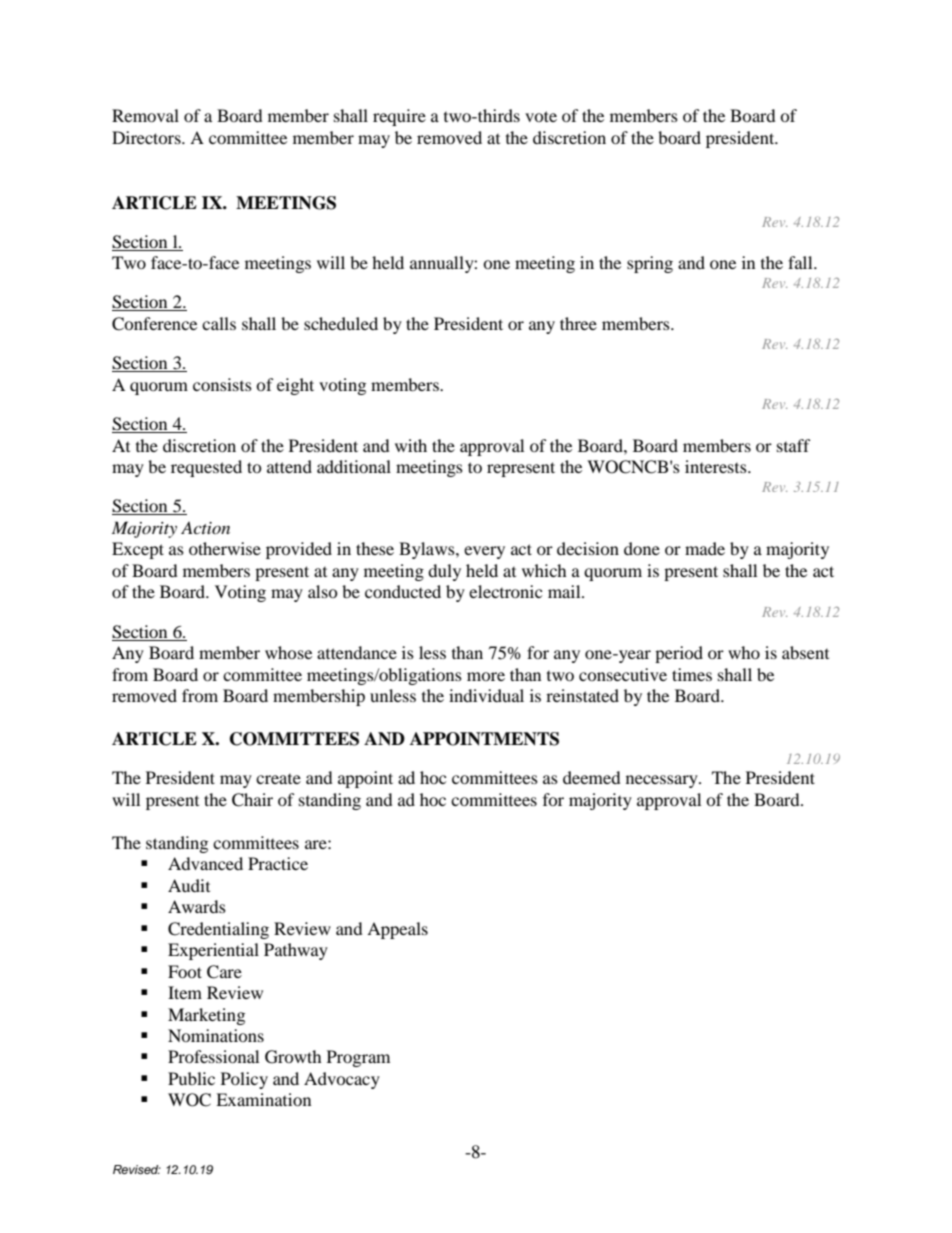 This screenshot has width=952, height=1233. I want to click on Directors, so click(147, 137).
